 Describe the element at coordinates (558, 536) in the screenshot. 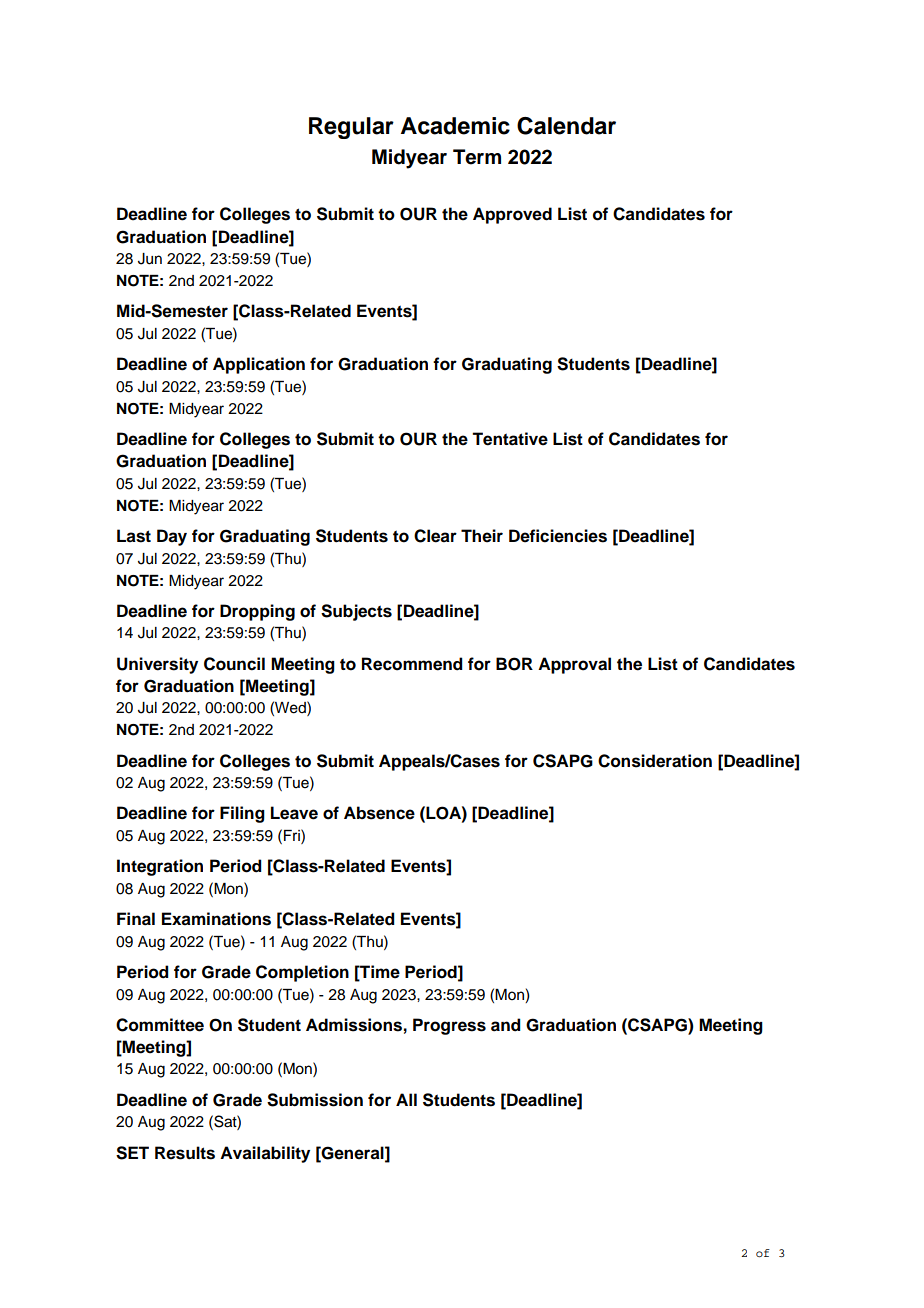

I see `Deficiencies` at that location.
